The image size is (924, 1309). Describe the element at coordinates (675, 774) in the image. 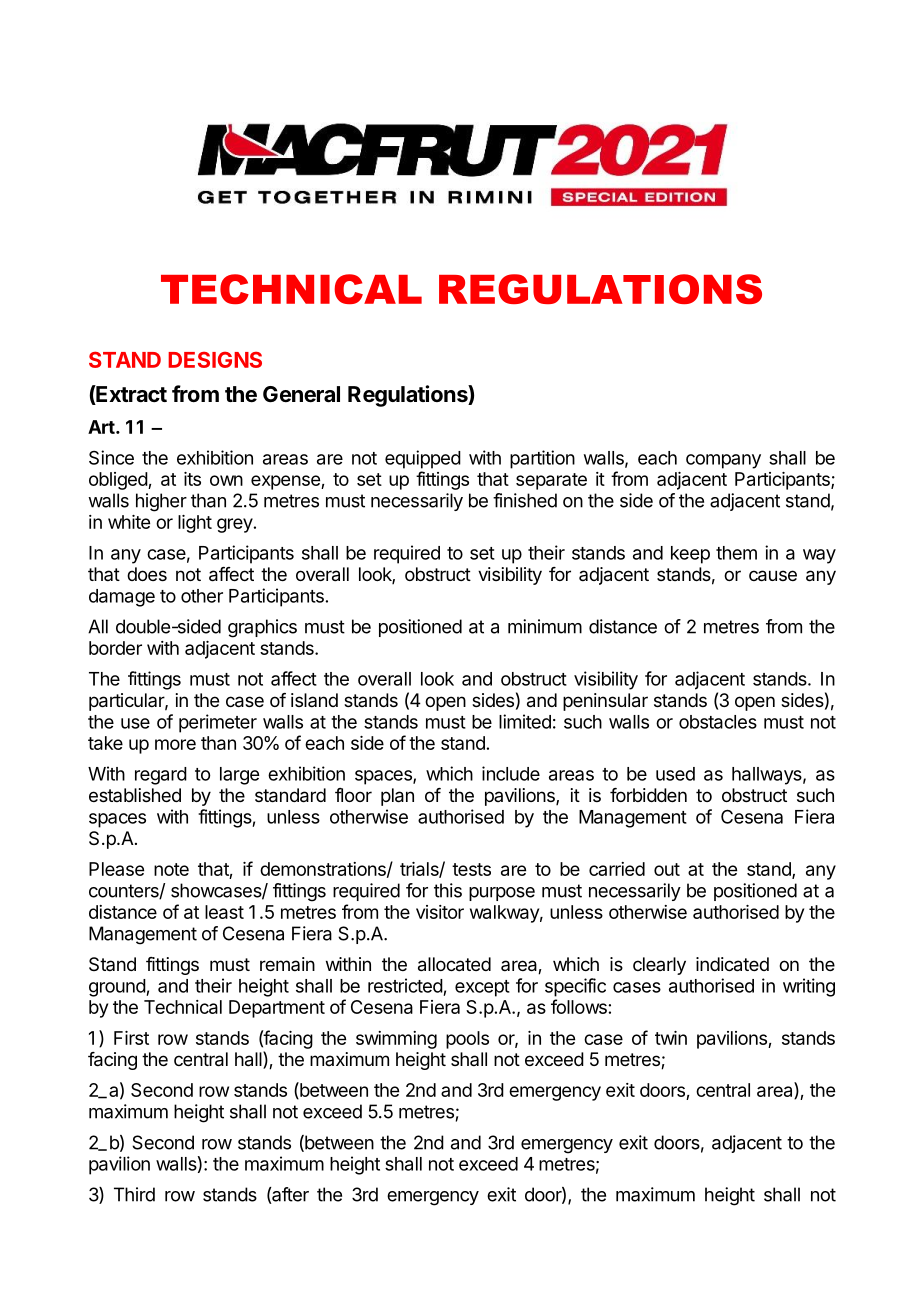

I see `used` at that location.
